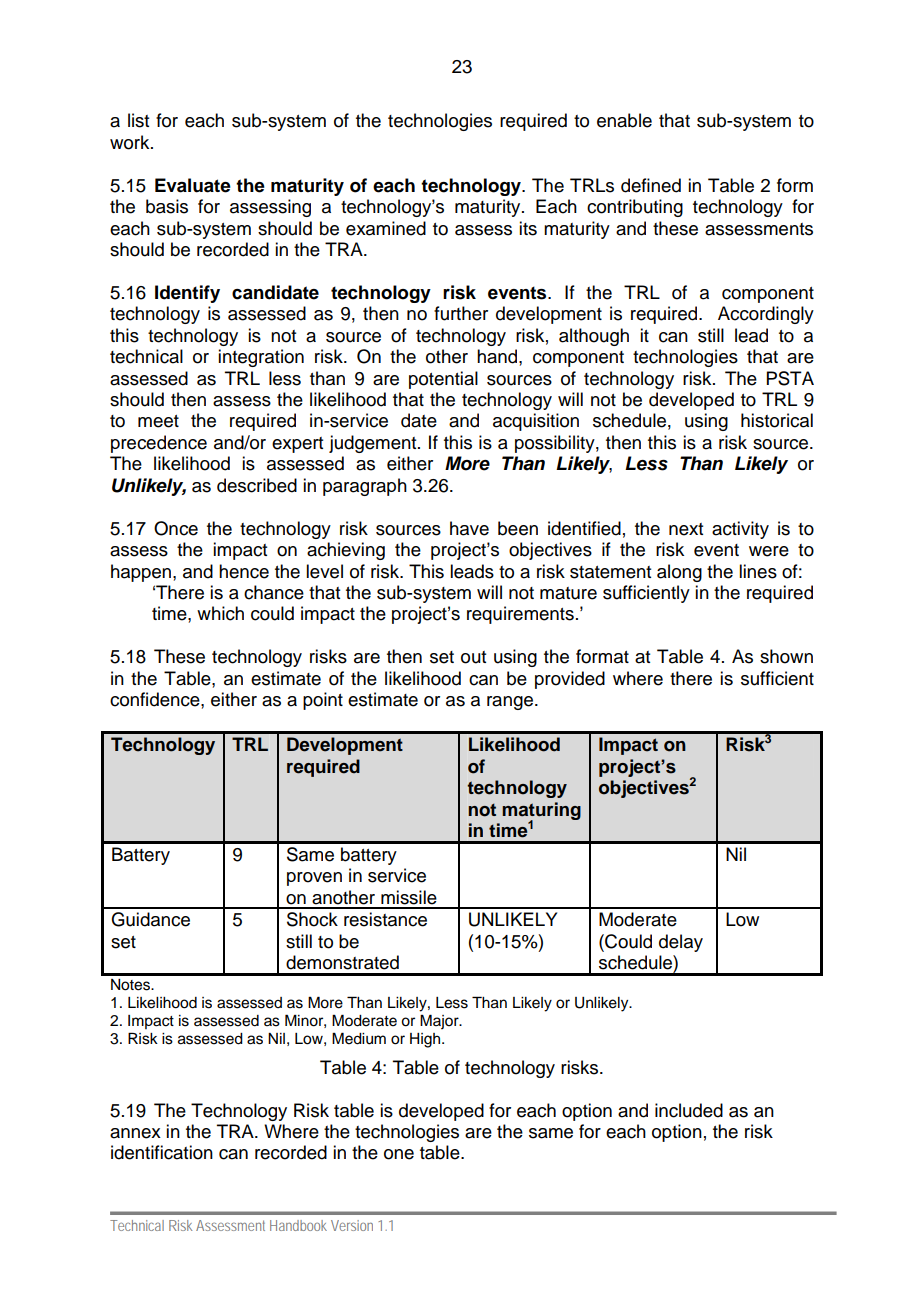 The width and height of the page is (924, 1308). I want to click on defined, so click(651, 185).
